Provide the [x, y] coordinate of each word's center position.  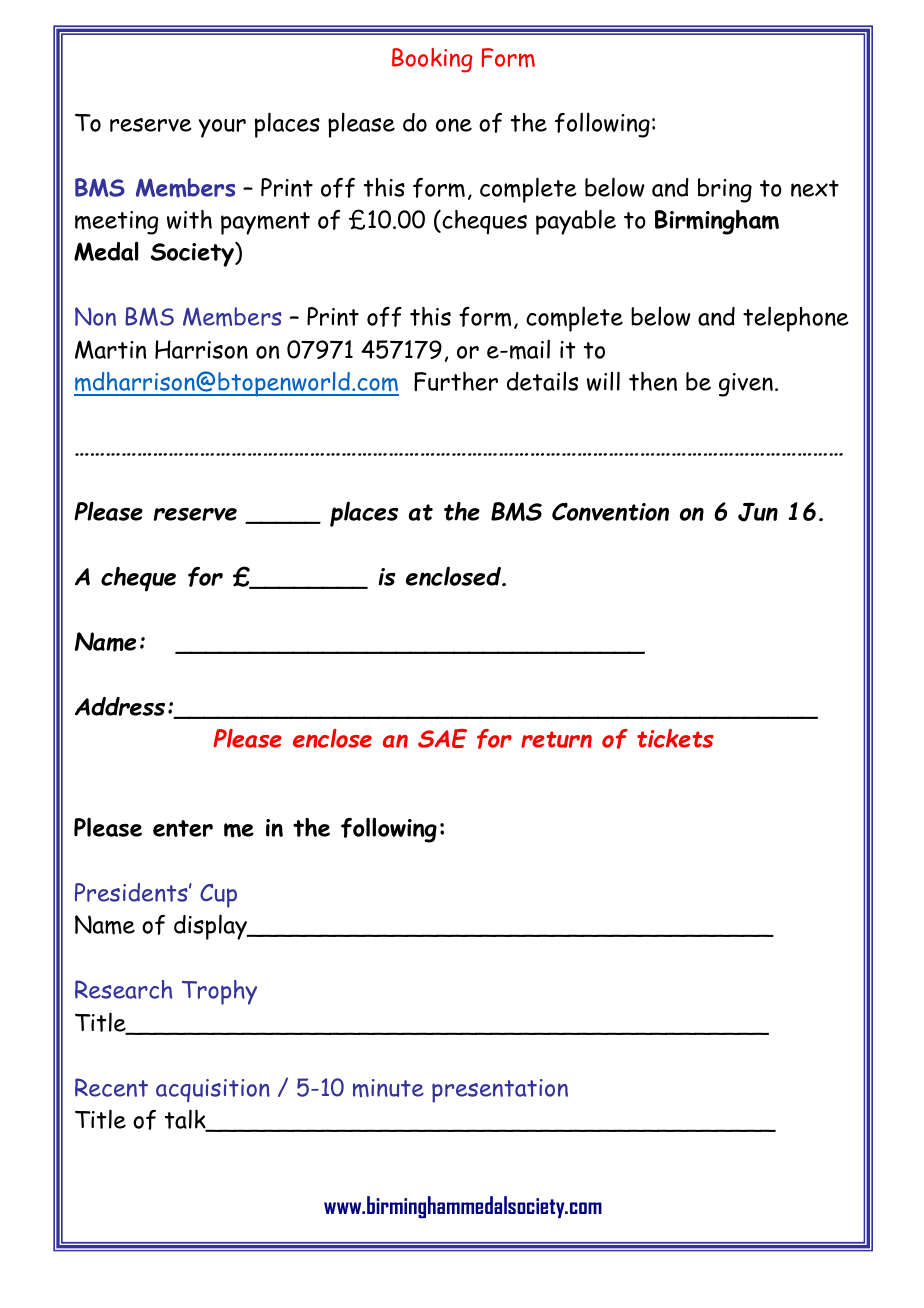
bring [725, 190]
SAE [442, 738]
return [556, 739]
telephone [796, 319]
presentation [500, 1091]
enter [183, 828]
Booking [432, 60]
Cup [218, 896]
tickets [675, 738]
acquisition [213, 1090]
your [222, 128]
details [542, 381]
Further [456, 381]
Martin [110, 349]
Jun [758, 512]
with [189, 219]
